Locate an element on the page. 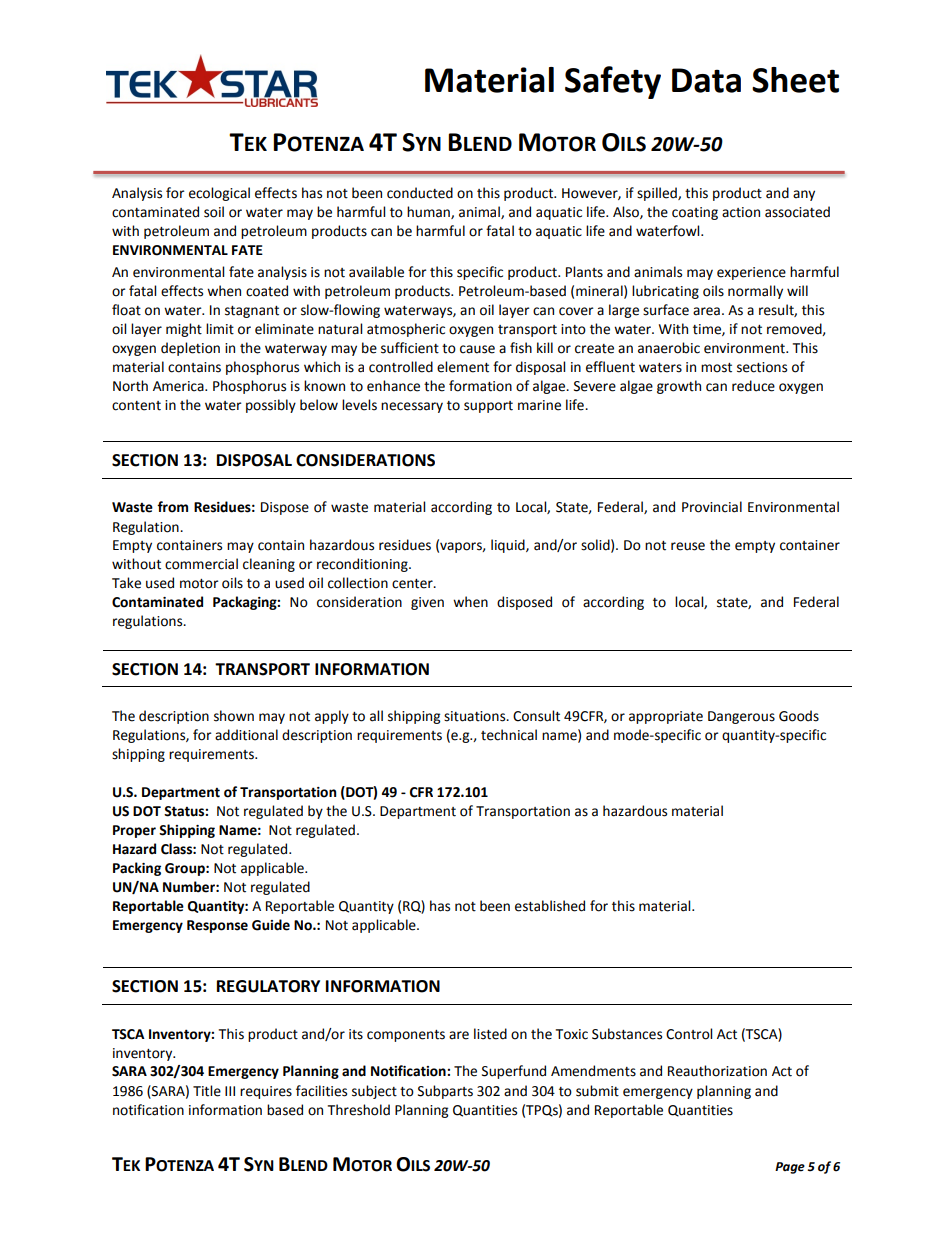 The image size is (952, 1233). Title is located at coordinates (207, 1091).
